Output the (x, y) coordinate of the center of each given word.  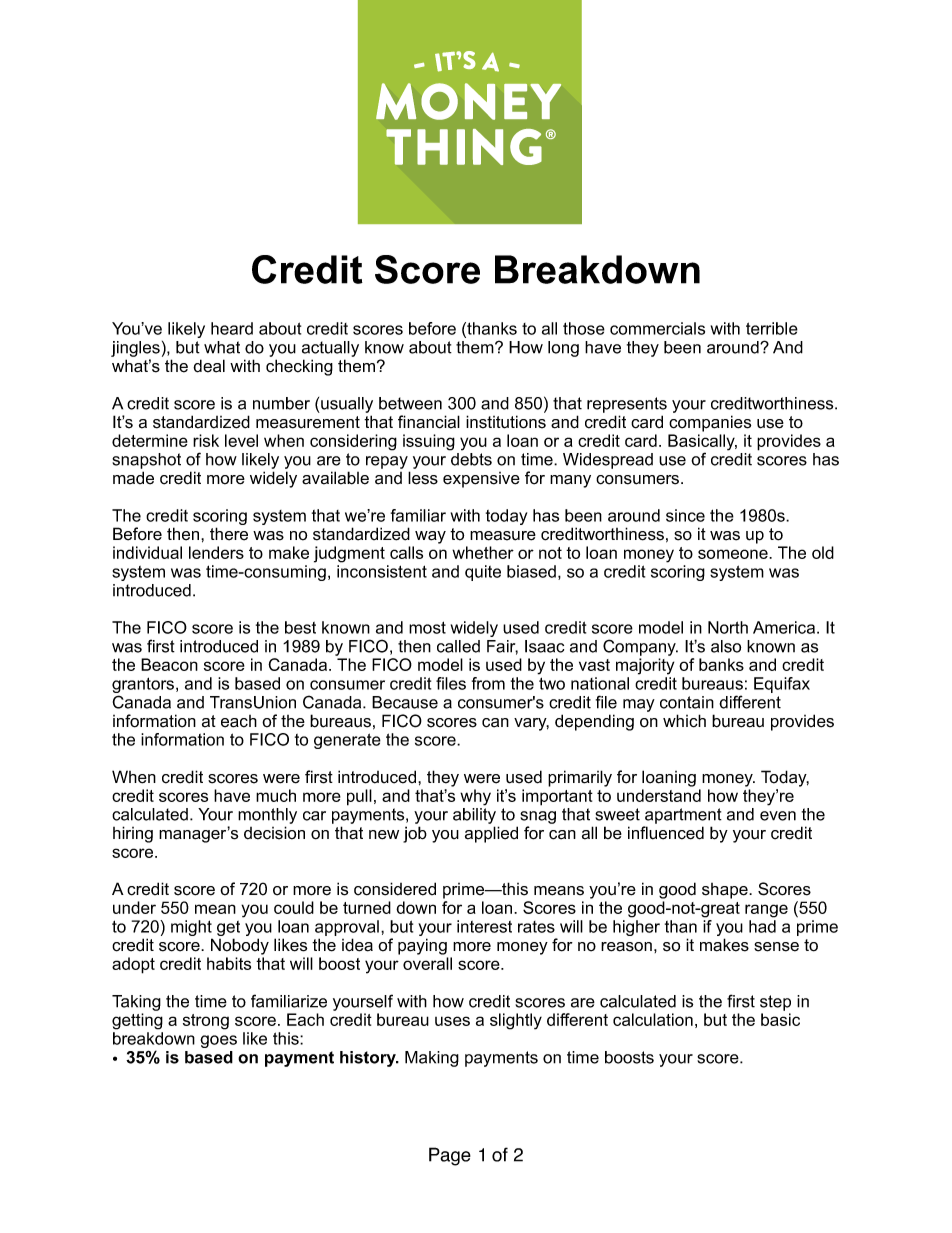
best (300, 627)
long (563, 349)
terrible (772, 328)
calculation (653, 1019)
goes (218, 1041)
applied (491, 834)
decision (274, 833)
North (728, 627)
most (427, 627)
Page (450, 1156)
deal (209, 366)
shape (726, 891)
